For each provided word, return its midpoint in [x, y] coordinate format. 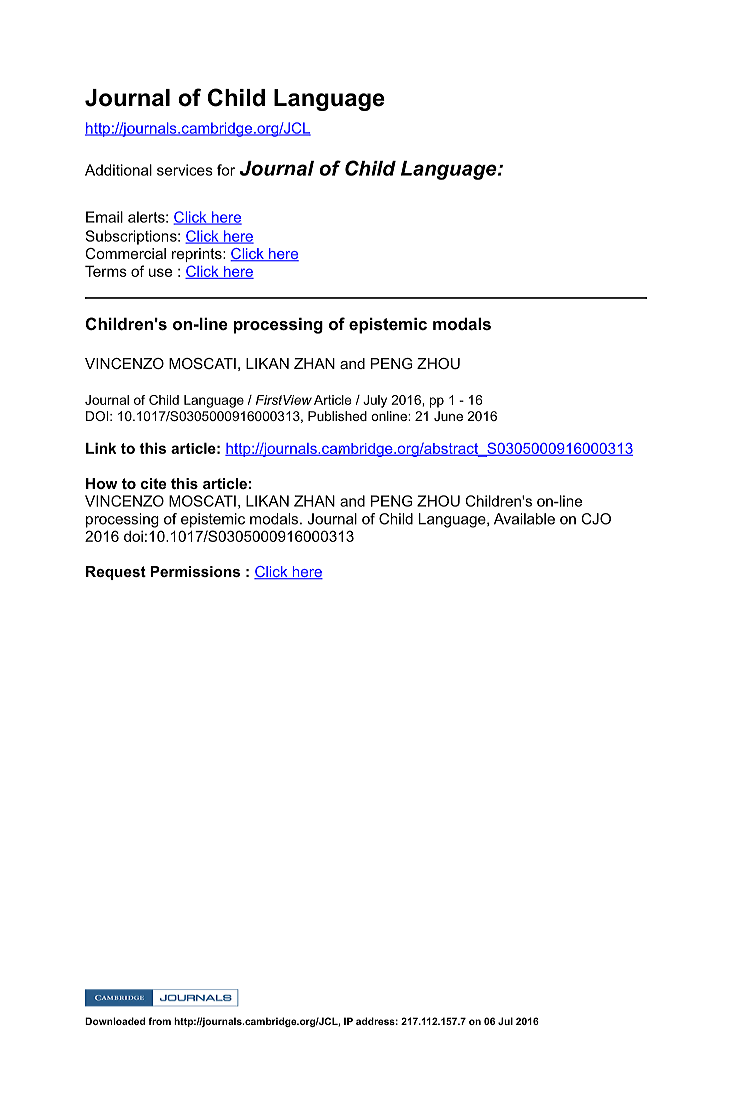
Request [116, 573]
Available [524, 519]
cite [153, 483]
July [375, 401]
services [185, 170]
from [160, 1021]
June [448, 416]
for [226, 170]
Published [337, 416]
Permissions [195, 571]
